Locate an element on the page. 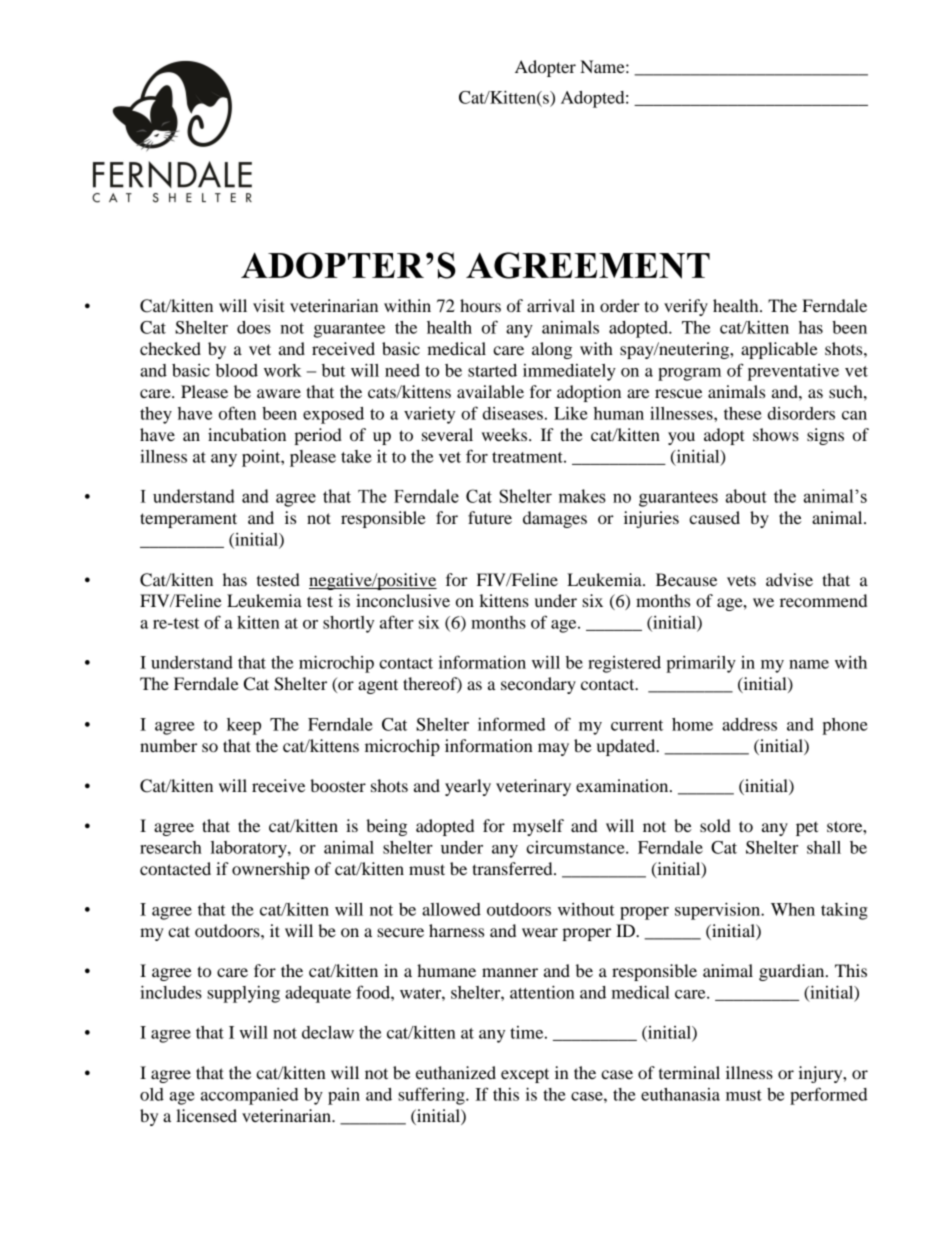 The width and height of the document is (952, 1233). hours is located at coordinates (480, 305).
